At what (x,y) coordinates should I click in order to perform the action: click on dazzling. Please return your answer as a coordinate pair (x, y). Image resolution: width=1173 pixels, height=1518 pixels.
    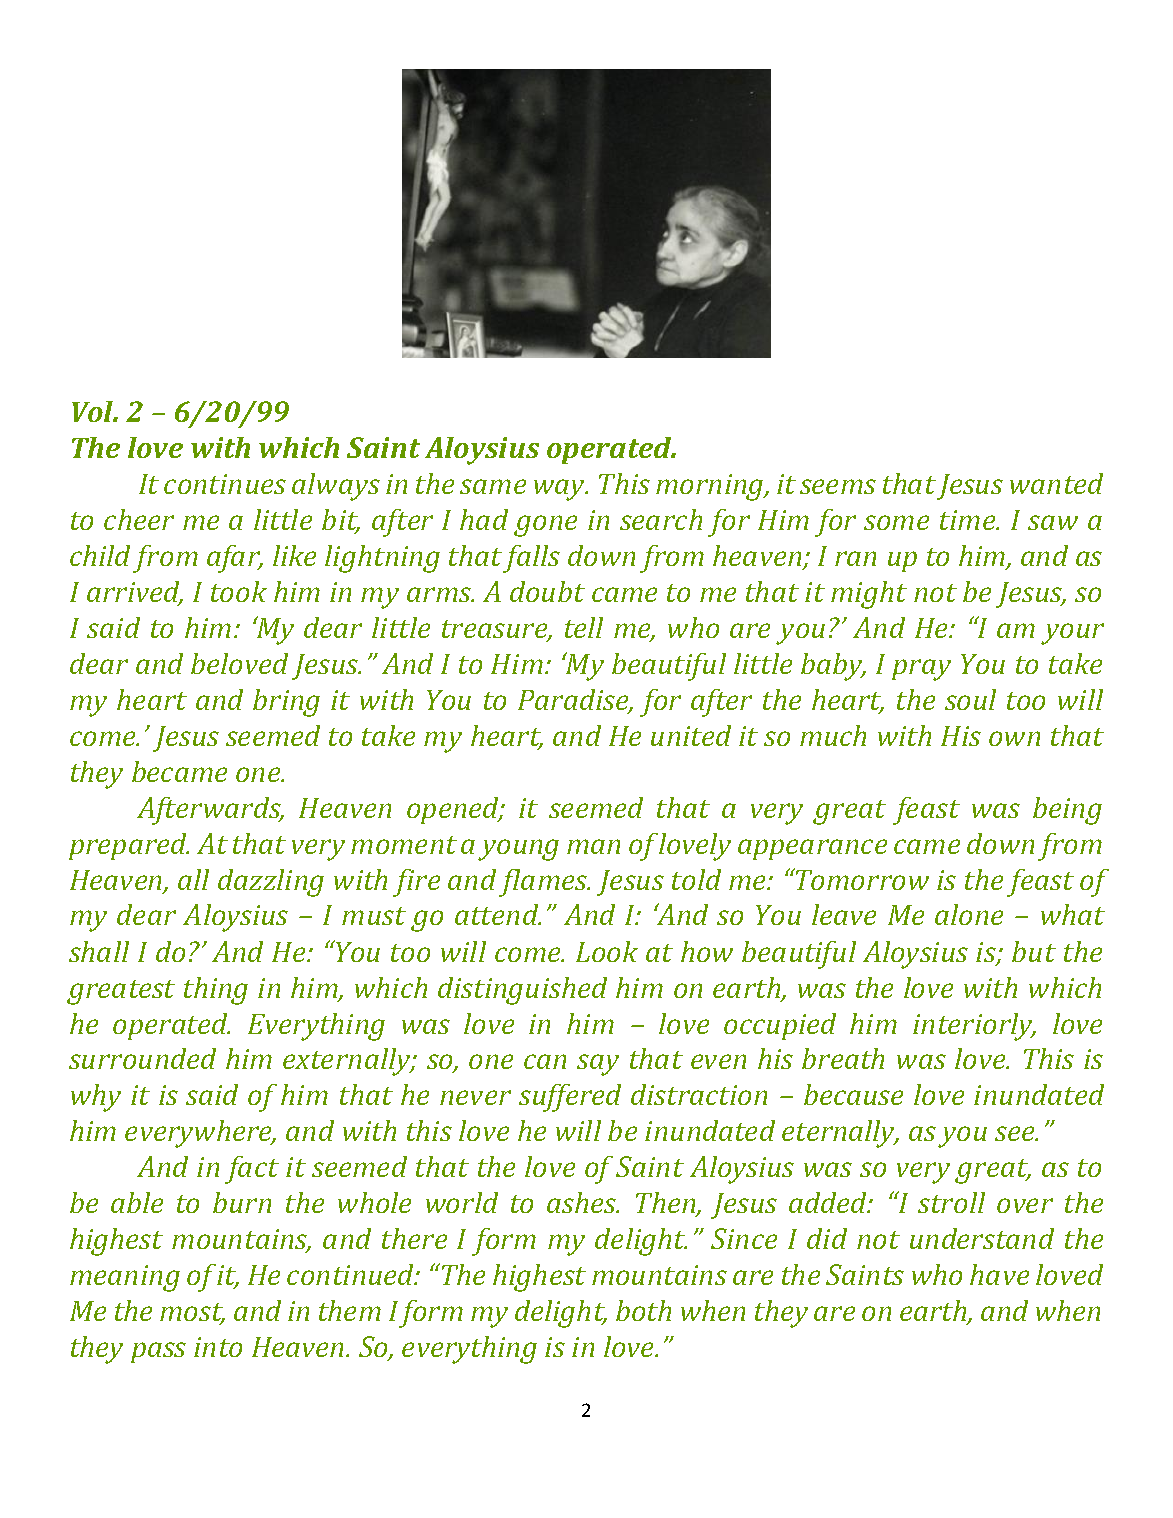
    Looking at the image, I should click on (271, 883).
